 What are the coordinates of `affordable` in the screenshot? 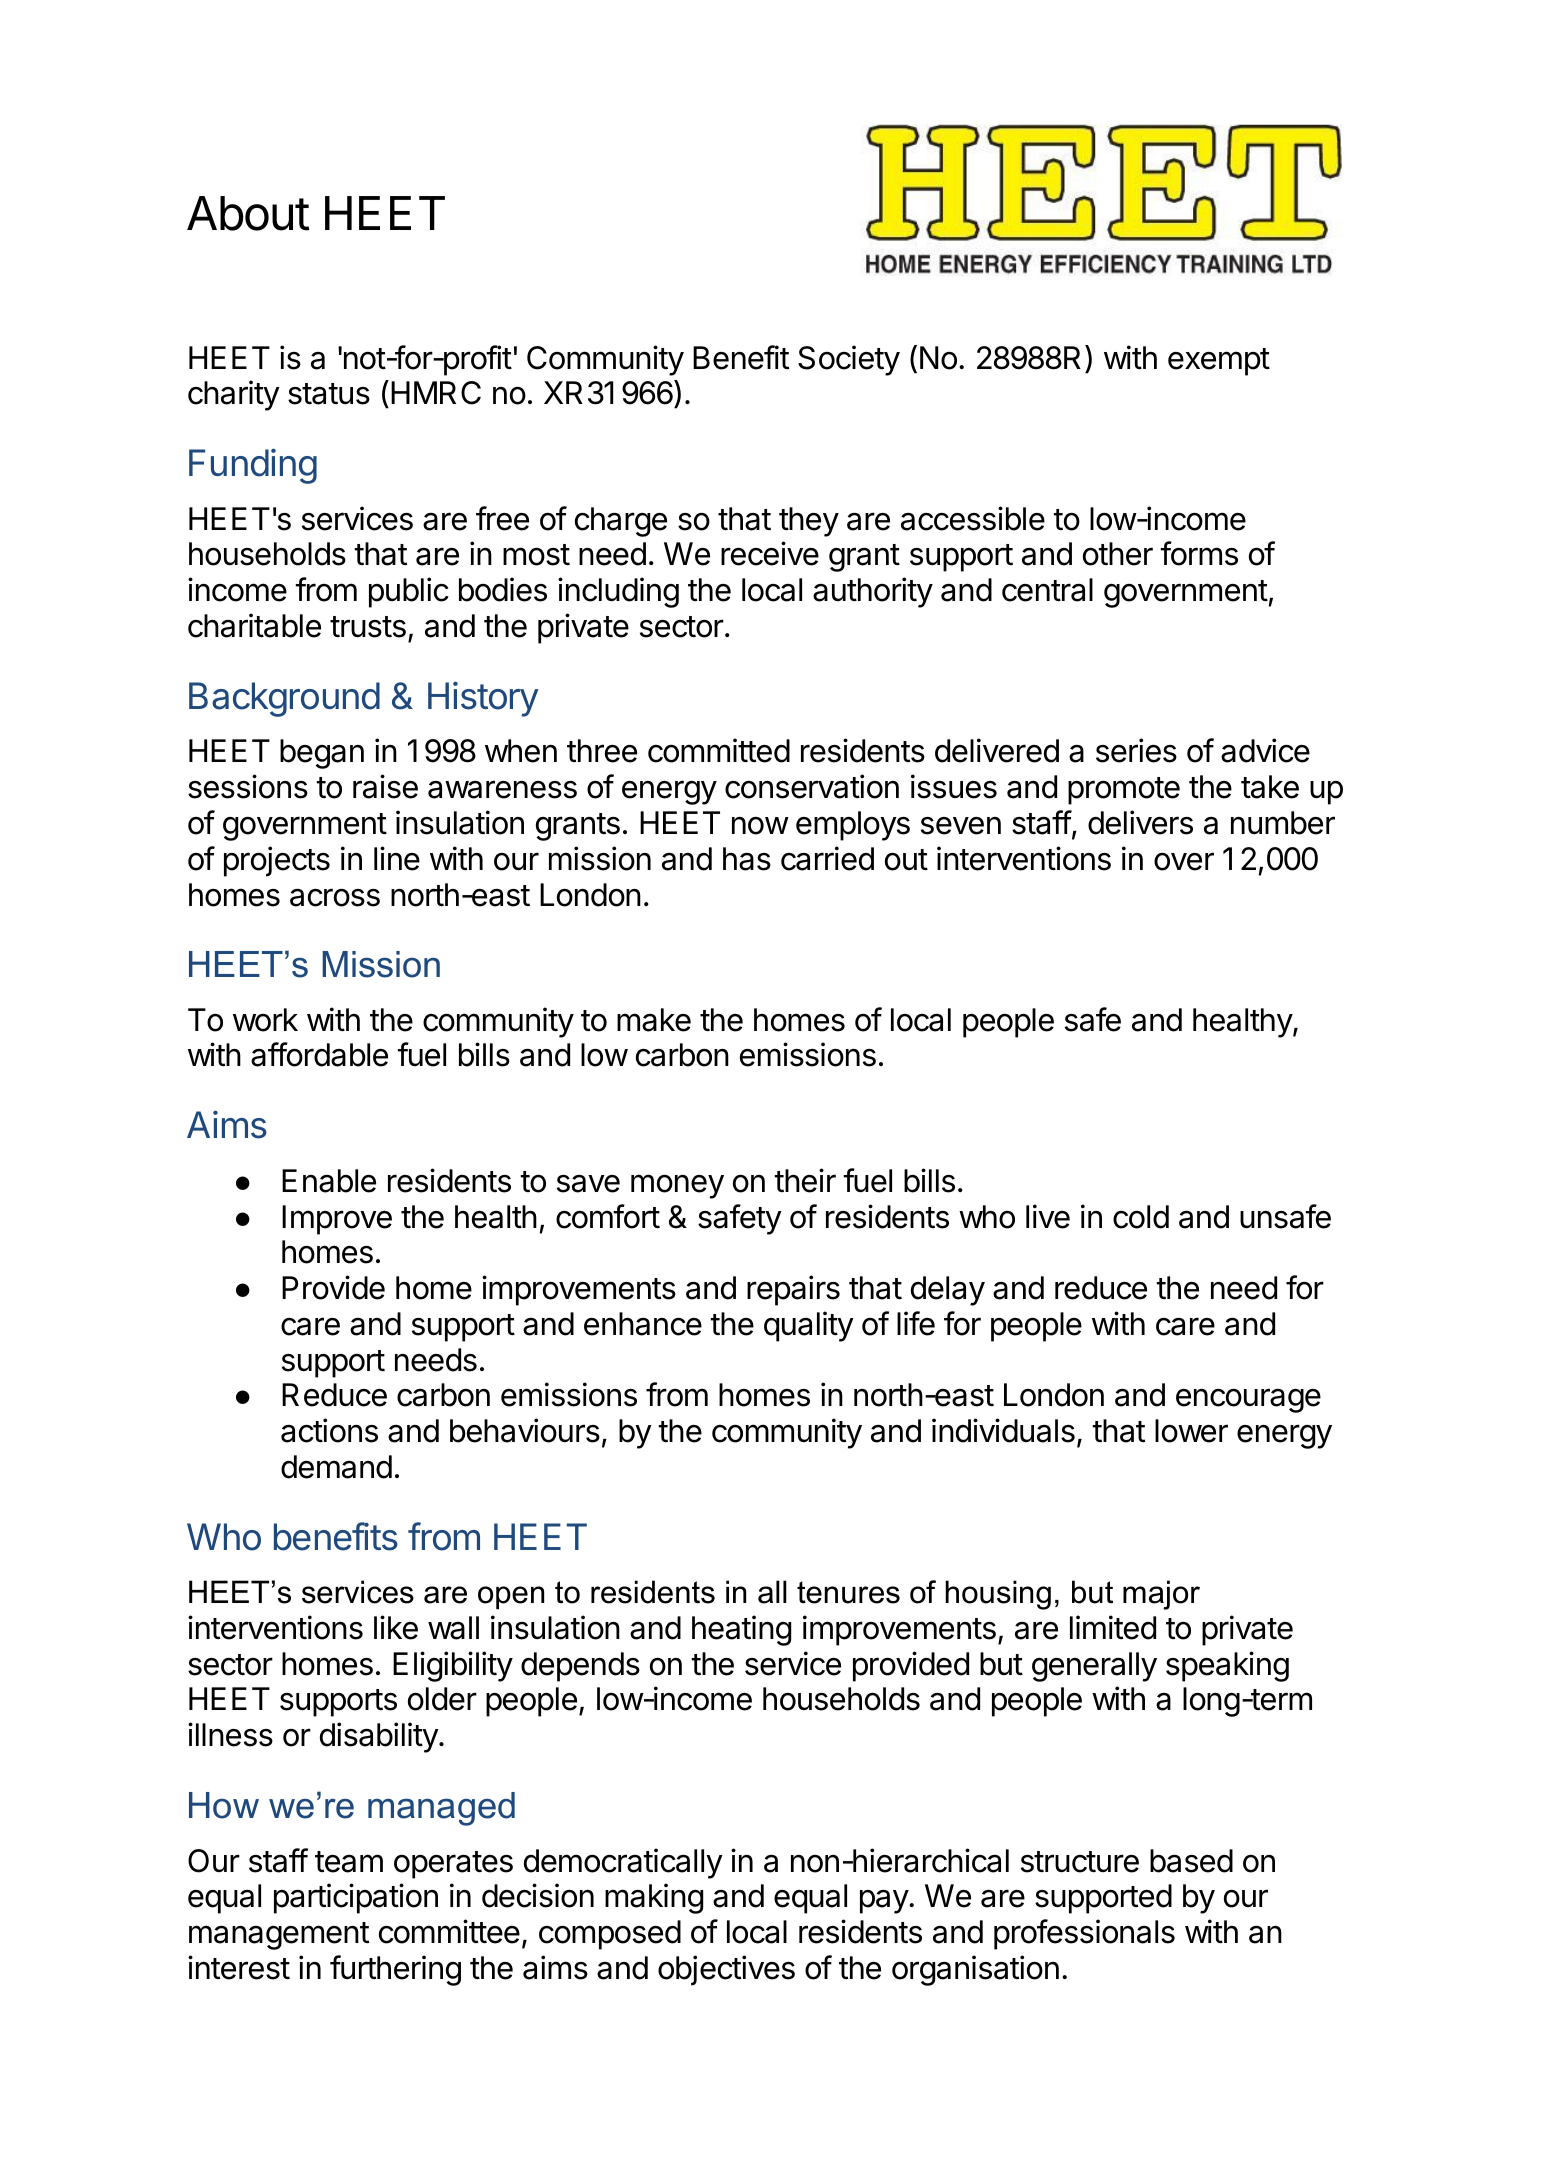 It's located at (319, 1054).
